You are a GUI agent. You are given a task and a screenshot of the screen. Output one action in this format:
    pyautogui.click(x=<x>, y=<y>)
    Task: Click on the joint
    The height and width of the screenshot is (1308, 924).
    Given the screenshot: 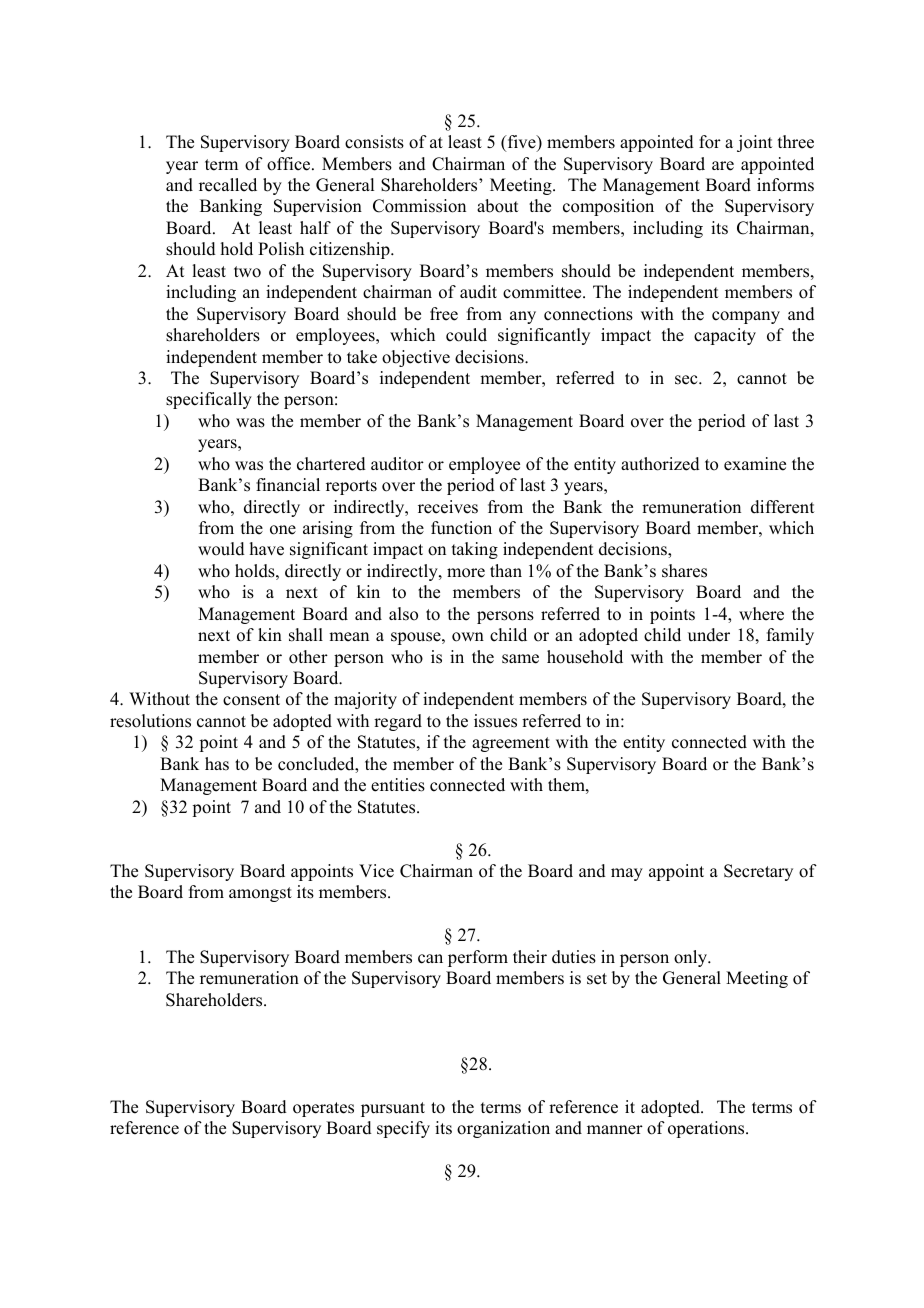 What is the action you would take?
    pyautogui.click(x=754, y=143)
